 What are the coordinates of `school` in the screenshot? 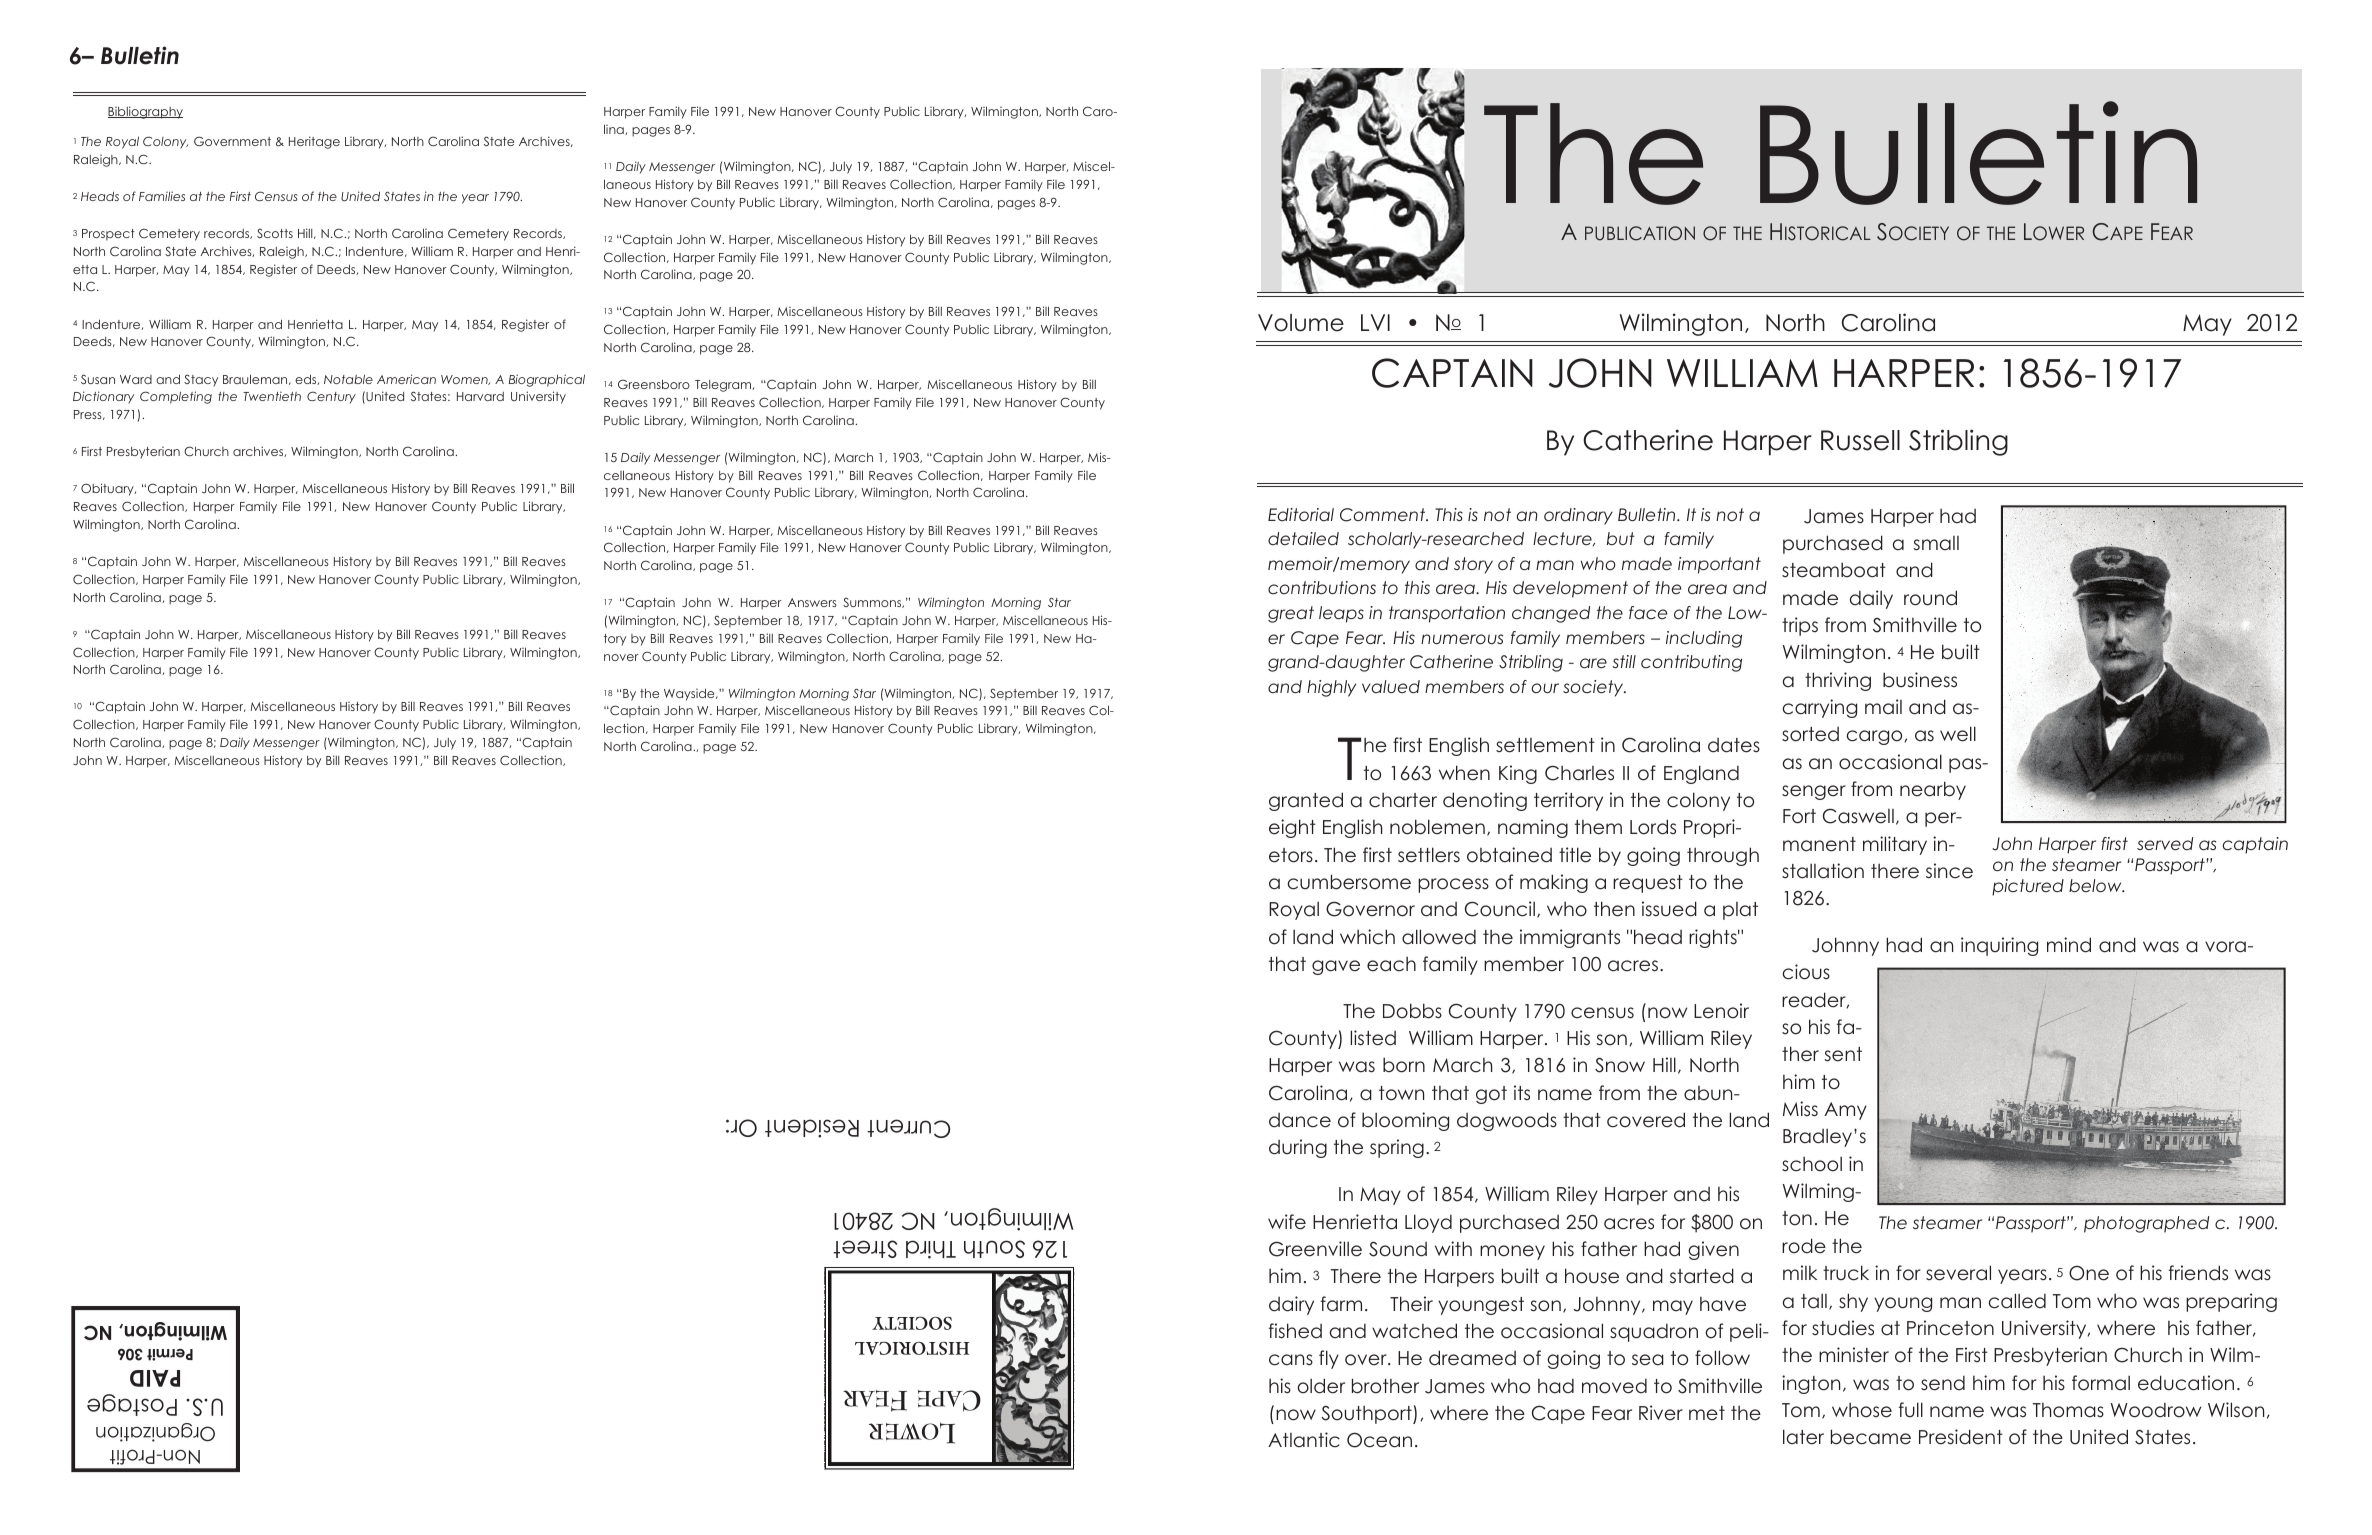 It's located at (1812, 1164).
